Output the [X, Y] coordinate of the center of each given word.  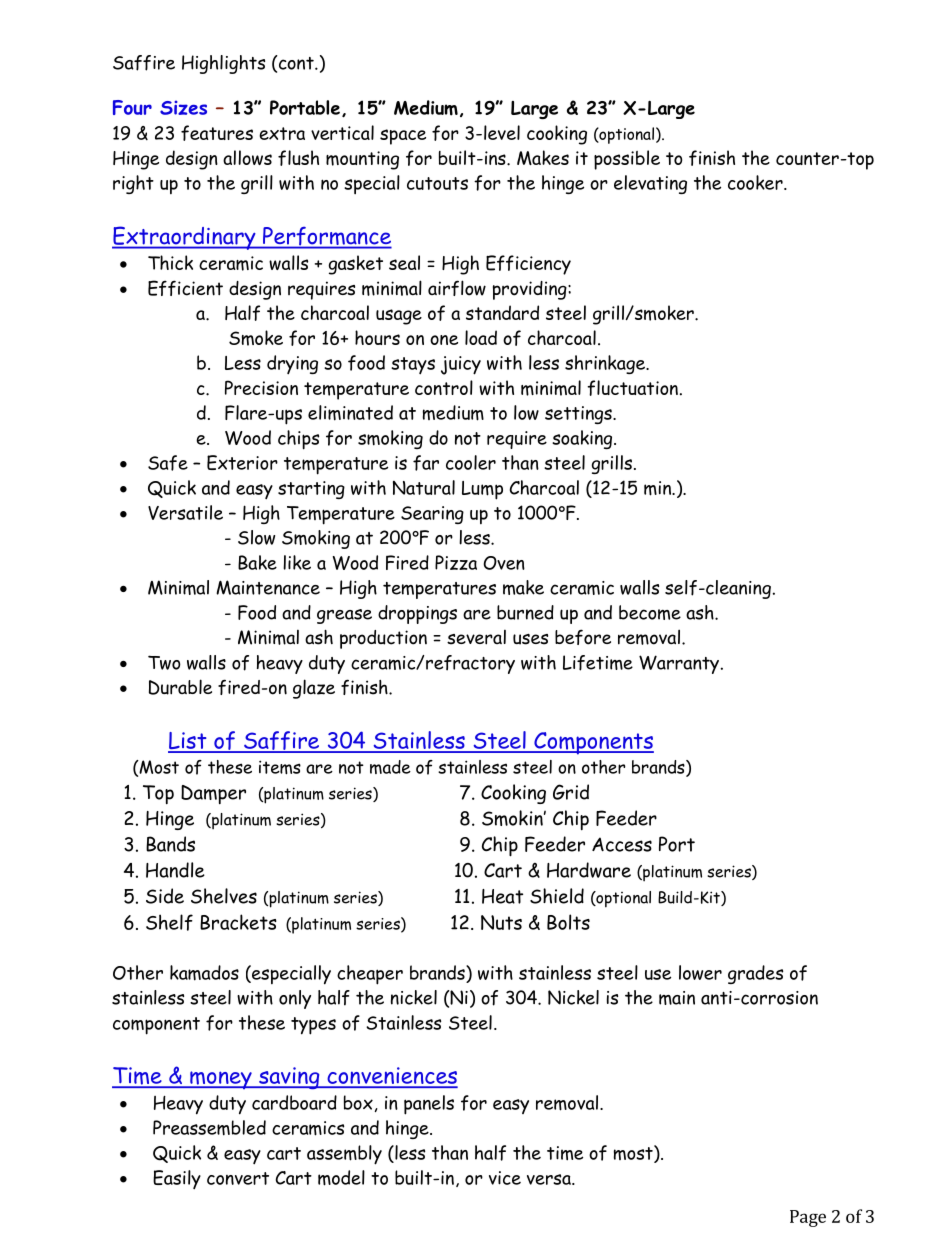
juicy [461, 365]
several [476, 637]
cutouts [437, 183]
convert [238, 1178]
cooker [756, 182]
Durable [180, 687]
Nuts [501, 922]
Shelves [224, 896]
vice [505, 1178]
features [217, 133]
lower [700, 972]
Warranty [679, 664]
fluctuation [632, 388]
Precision [261, 387]
